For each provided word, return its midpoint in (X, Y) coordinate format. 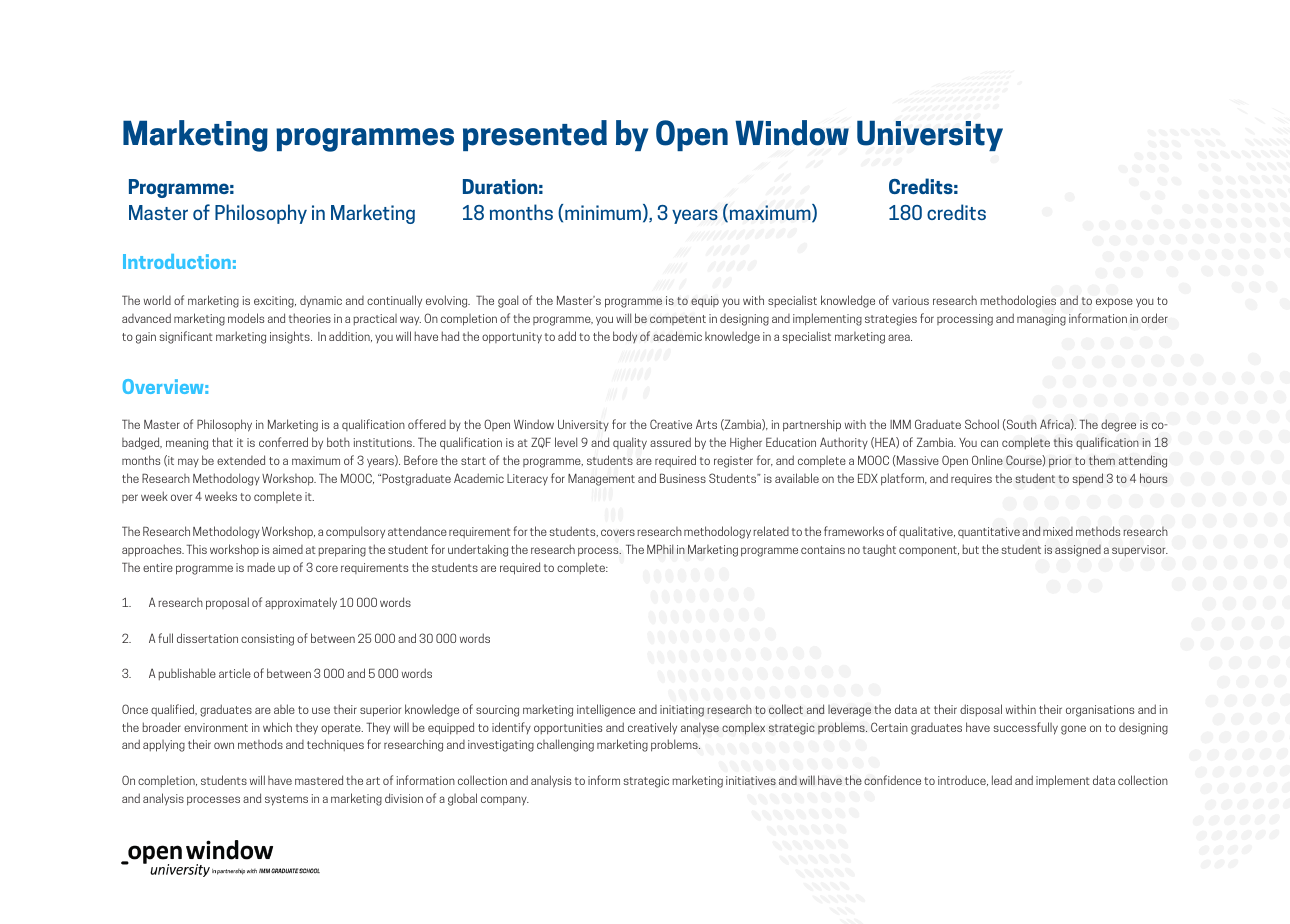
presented (535, 135)
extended (241, 460)
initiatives (751, 780)
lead (1002, 780)
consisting (267, 640)
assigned (1078, 551)
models (246, 318)
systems (286, 800)
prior (1060, 462)
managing (1041, 320)
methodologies (1018, 301)
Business (683, 478)
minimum (603, 212)
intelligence (606, 710)
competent (678, 320)
